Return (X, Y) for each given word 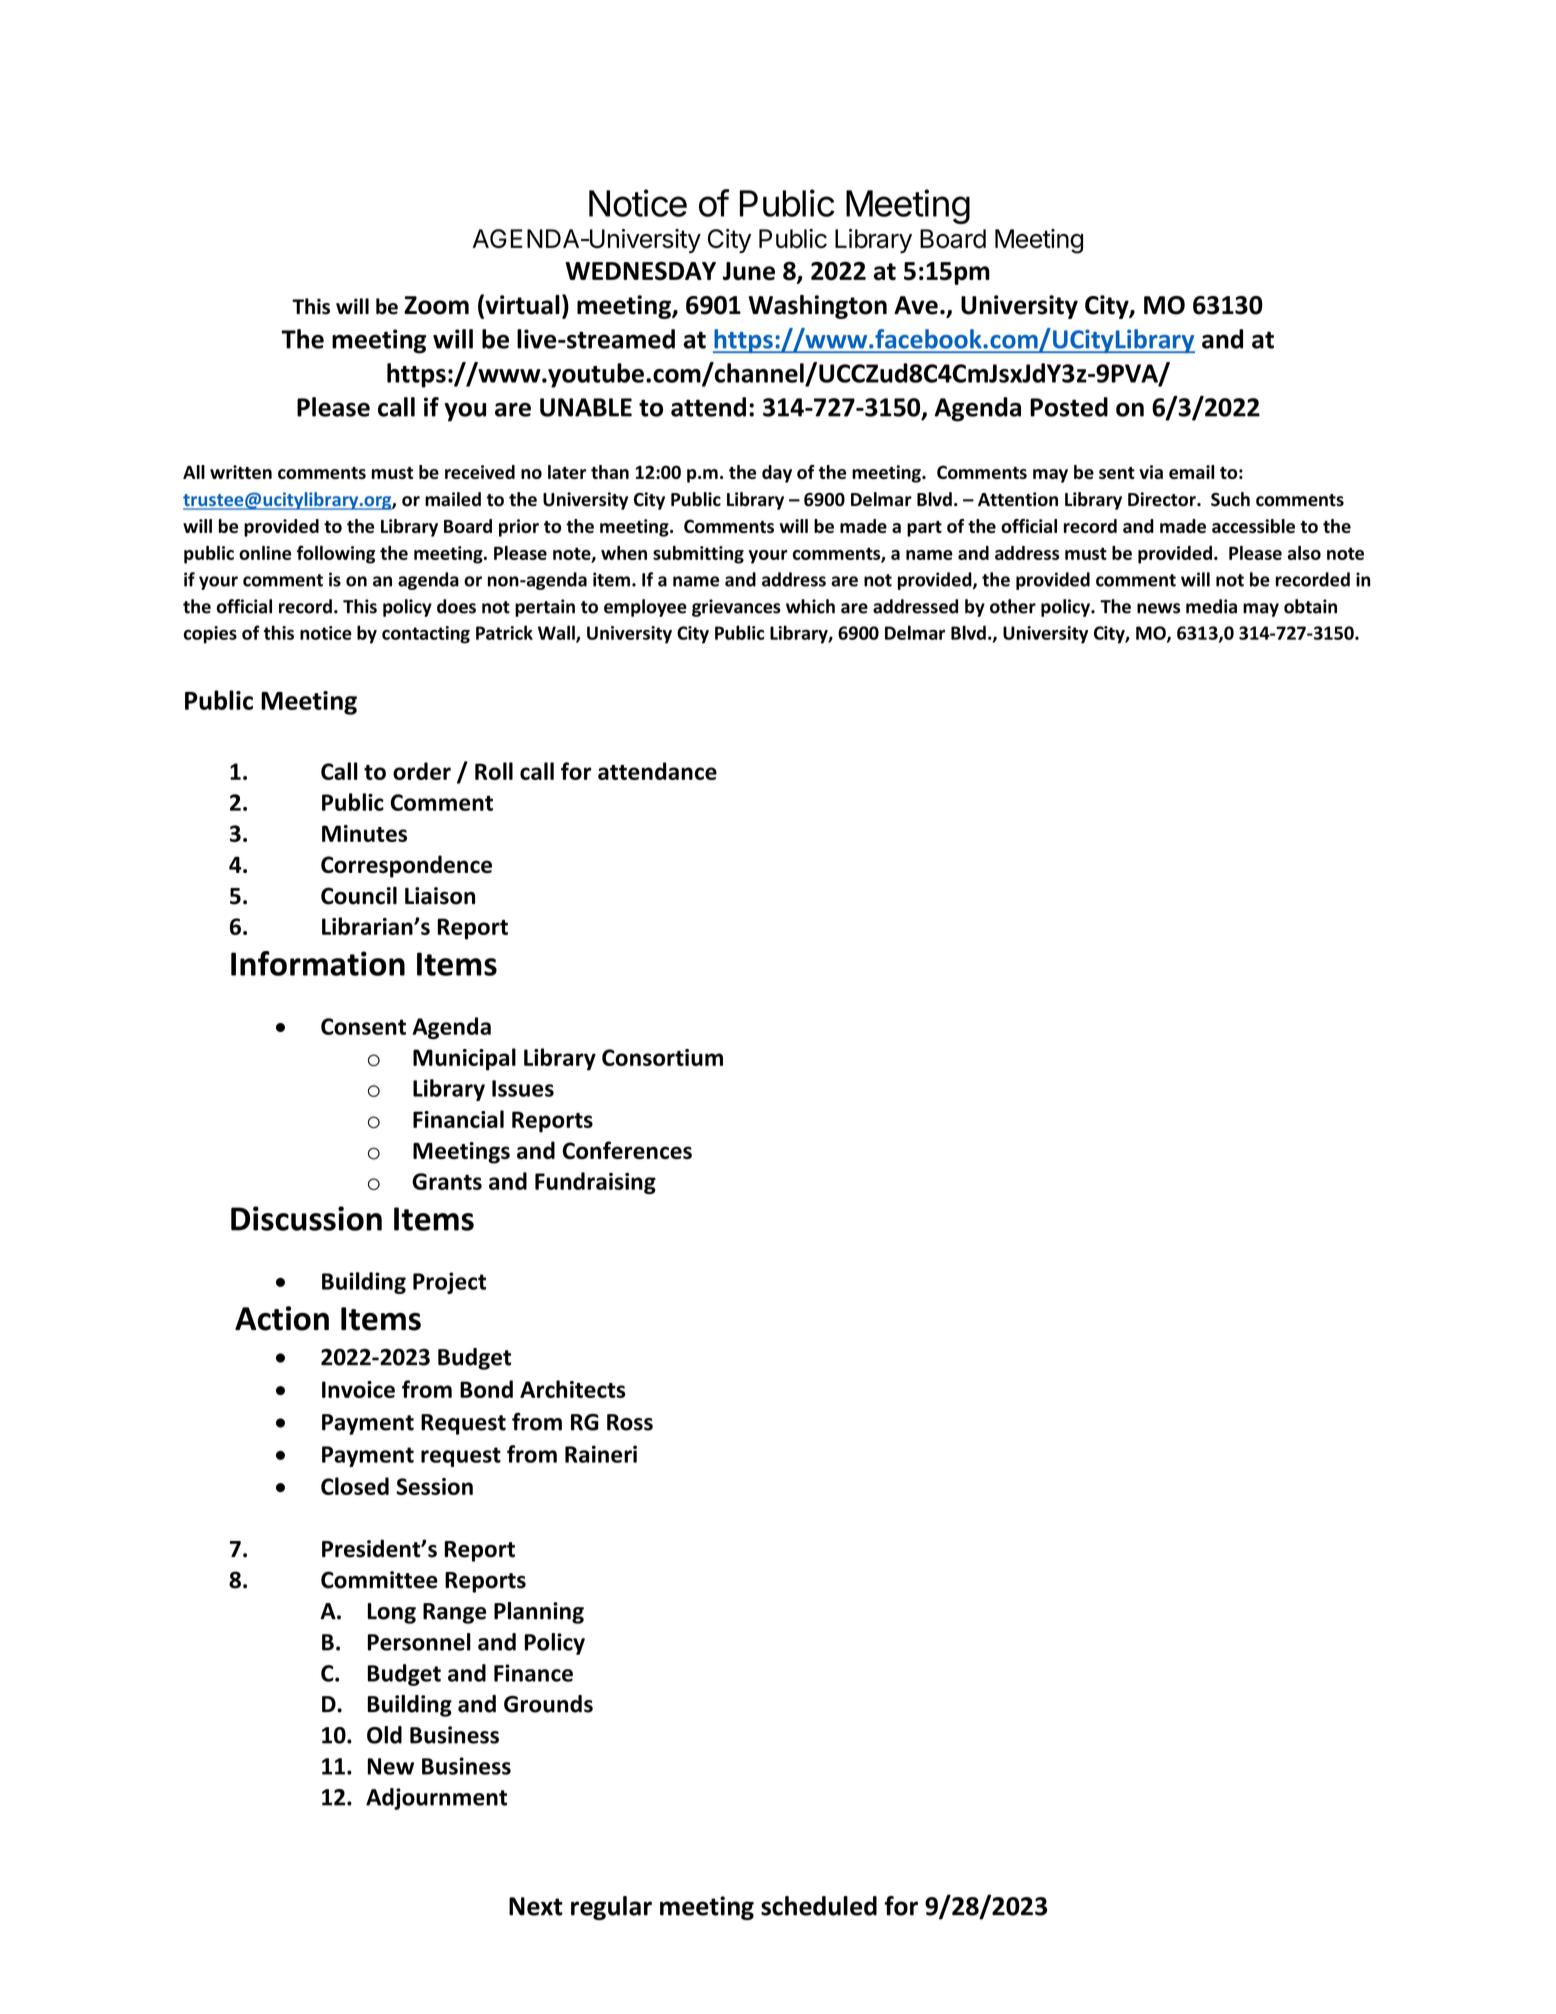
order (422, 771)
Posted (1069, 407)
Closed (355, 1486)
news (1158, 608)
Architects (573, 1389)
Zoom (436, 305)
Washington (817, 307)
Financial (458, 1119)
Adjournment (436, 1799)
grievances (736, 608)
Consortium (662, 1057)
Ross (630, 1422)
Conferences (627, 1150)
